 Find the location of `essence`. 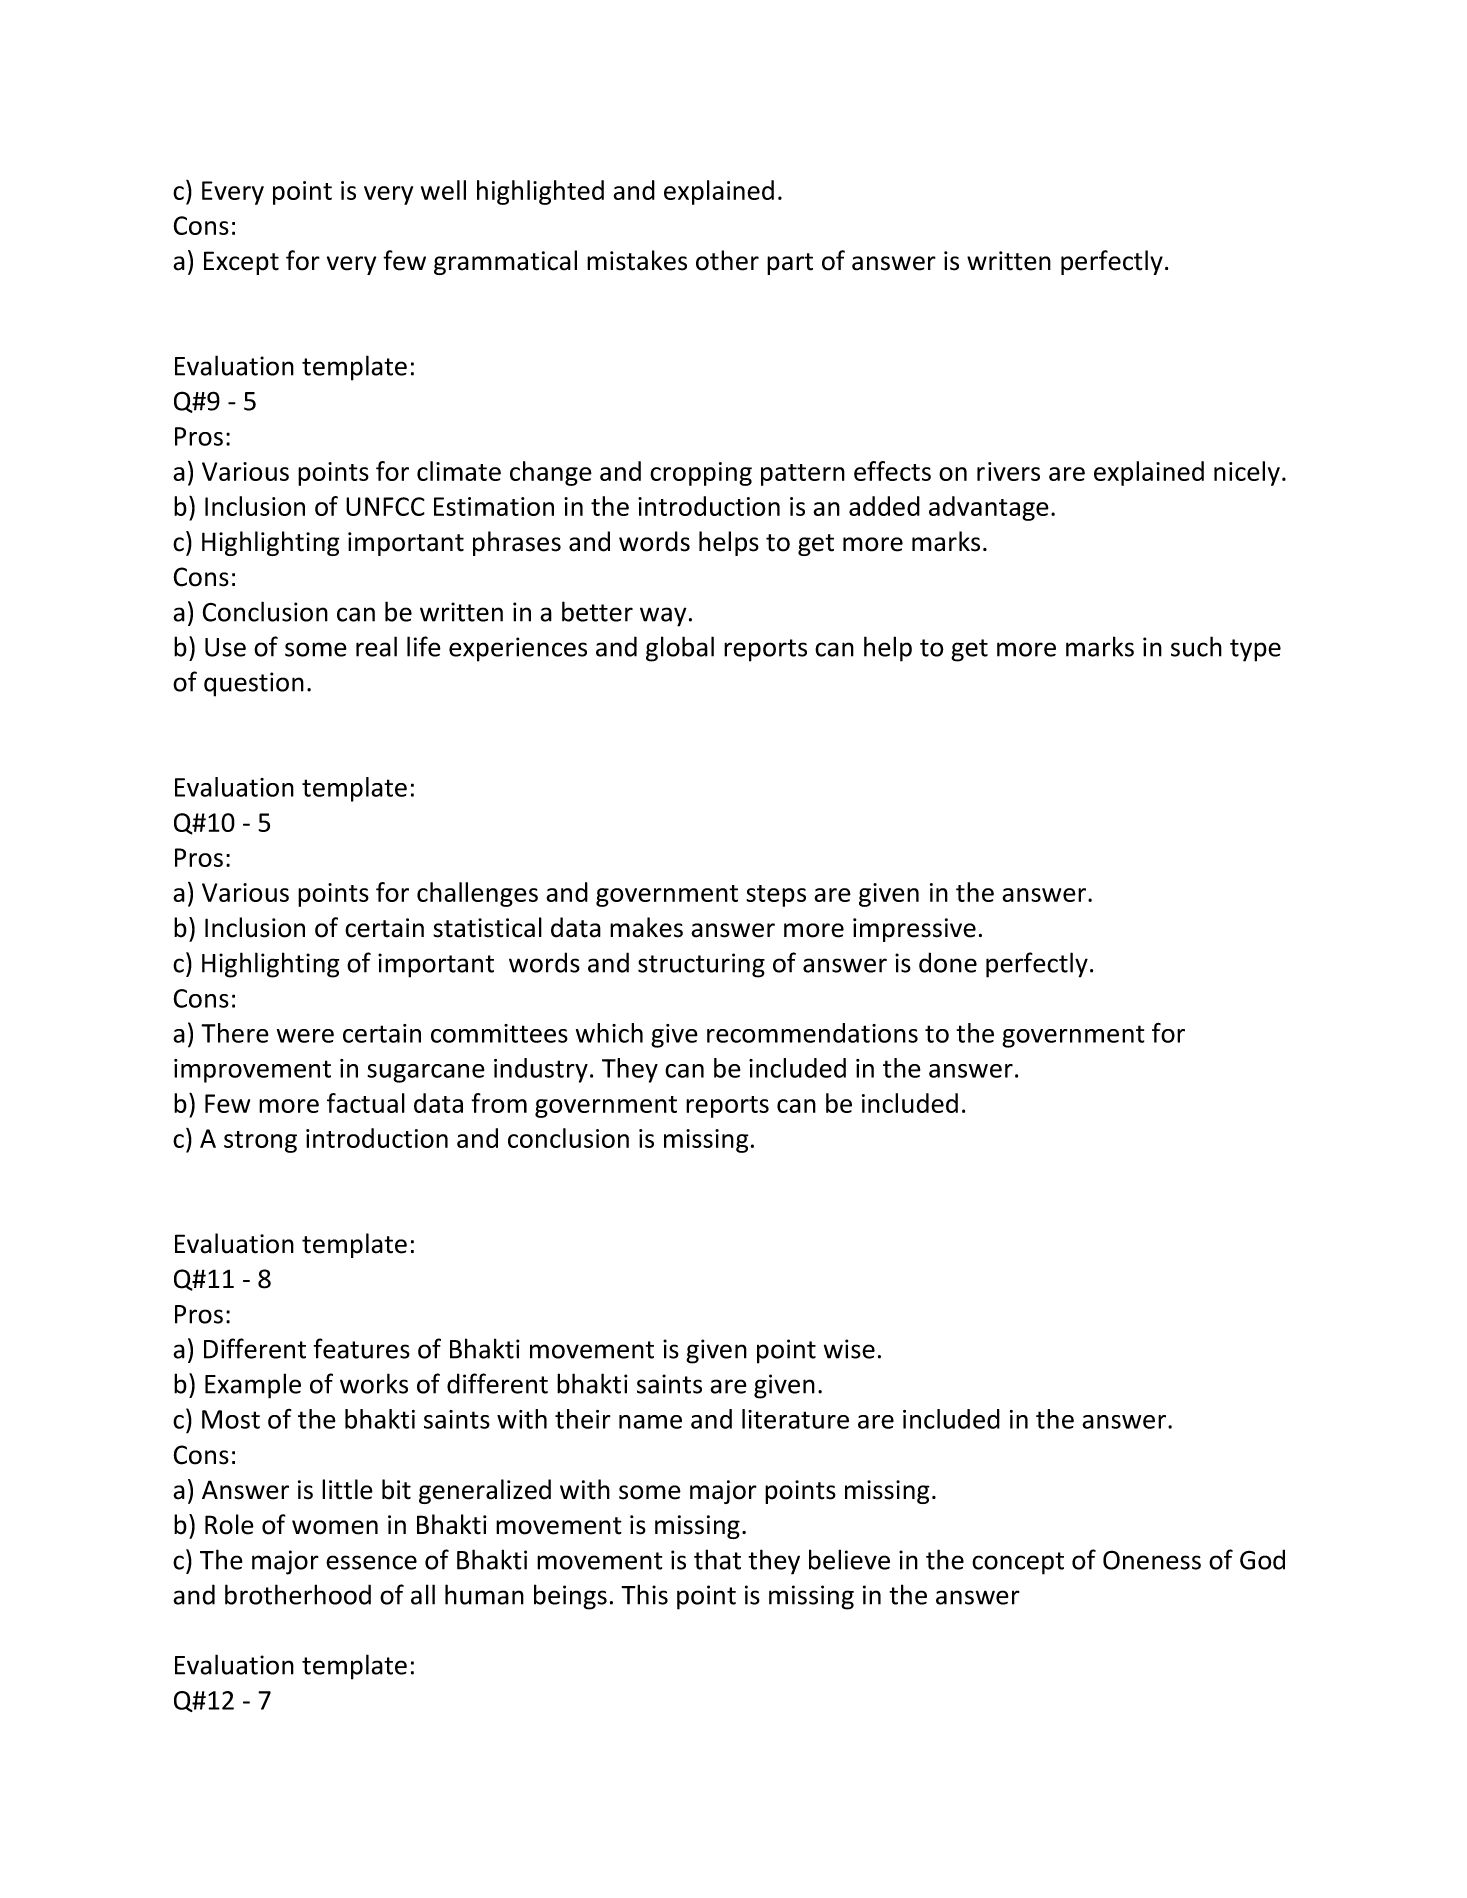

essence is located at coordinates (371, 1562).
